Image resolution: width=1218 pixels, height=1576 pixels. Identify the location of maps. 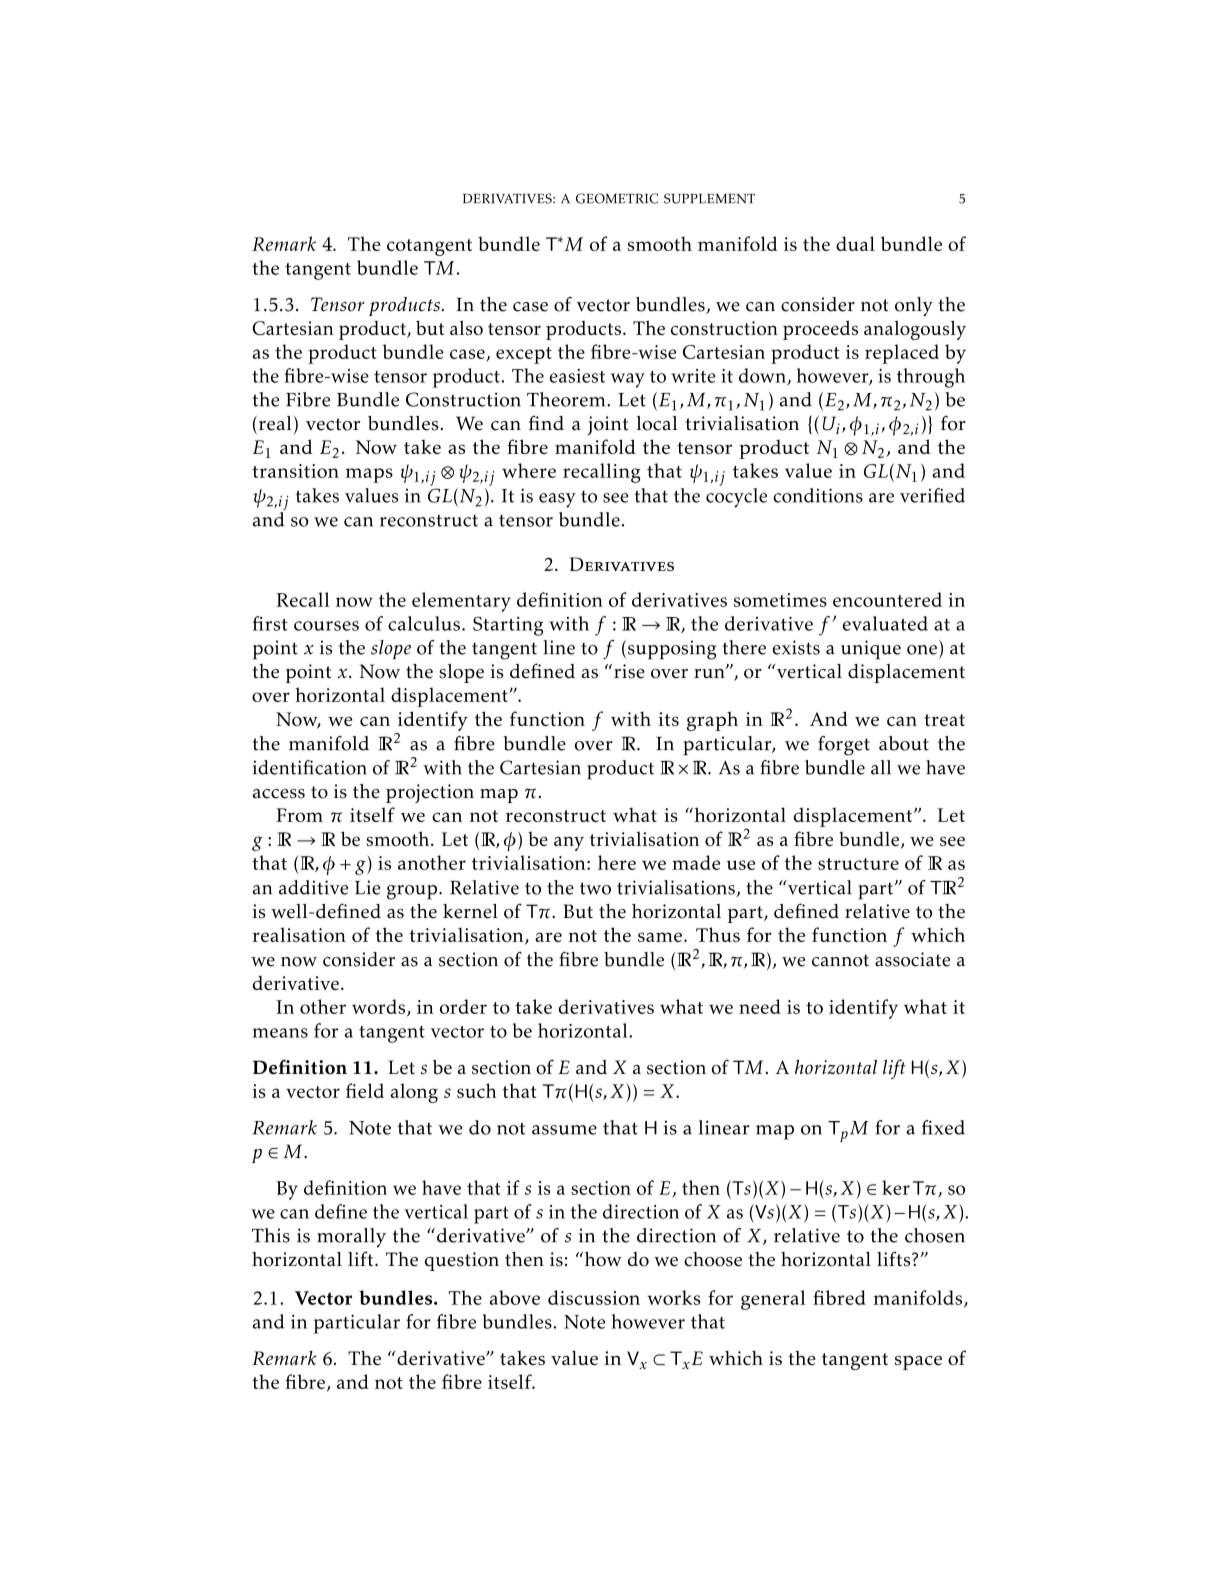
(369, 475).
